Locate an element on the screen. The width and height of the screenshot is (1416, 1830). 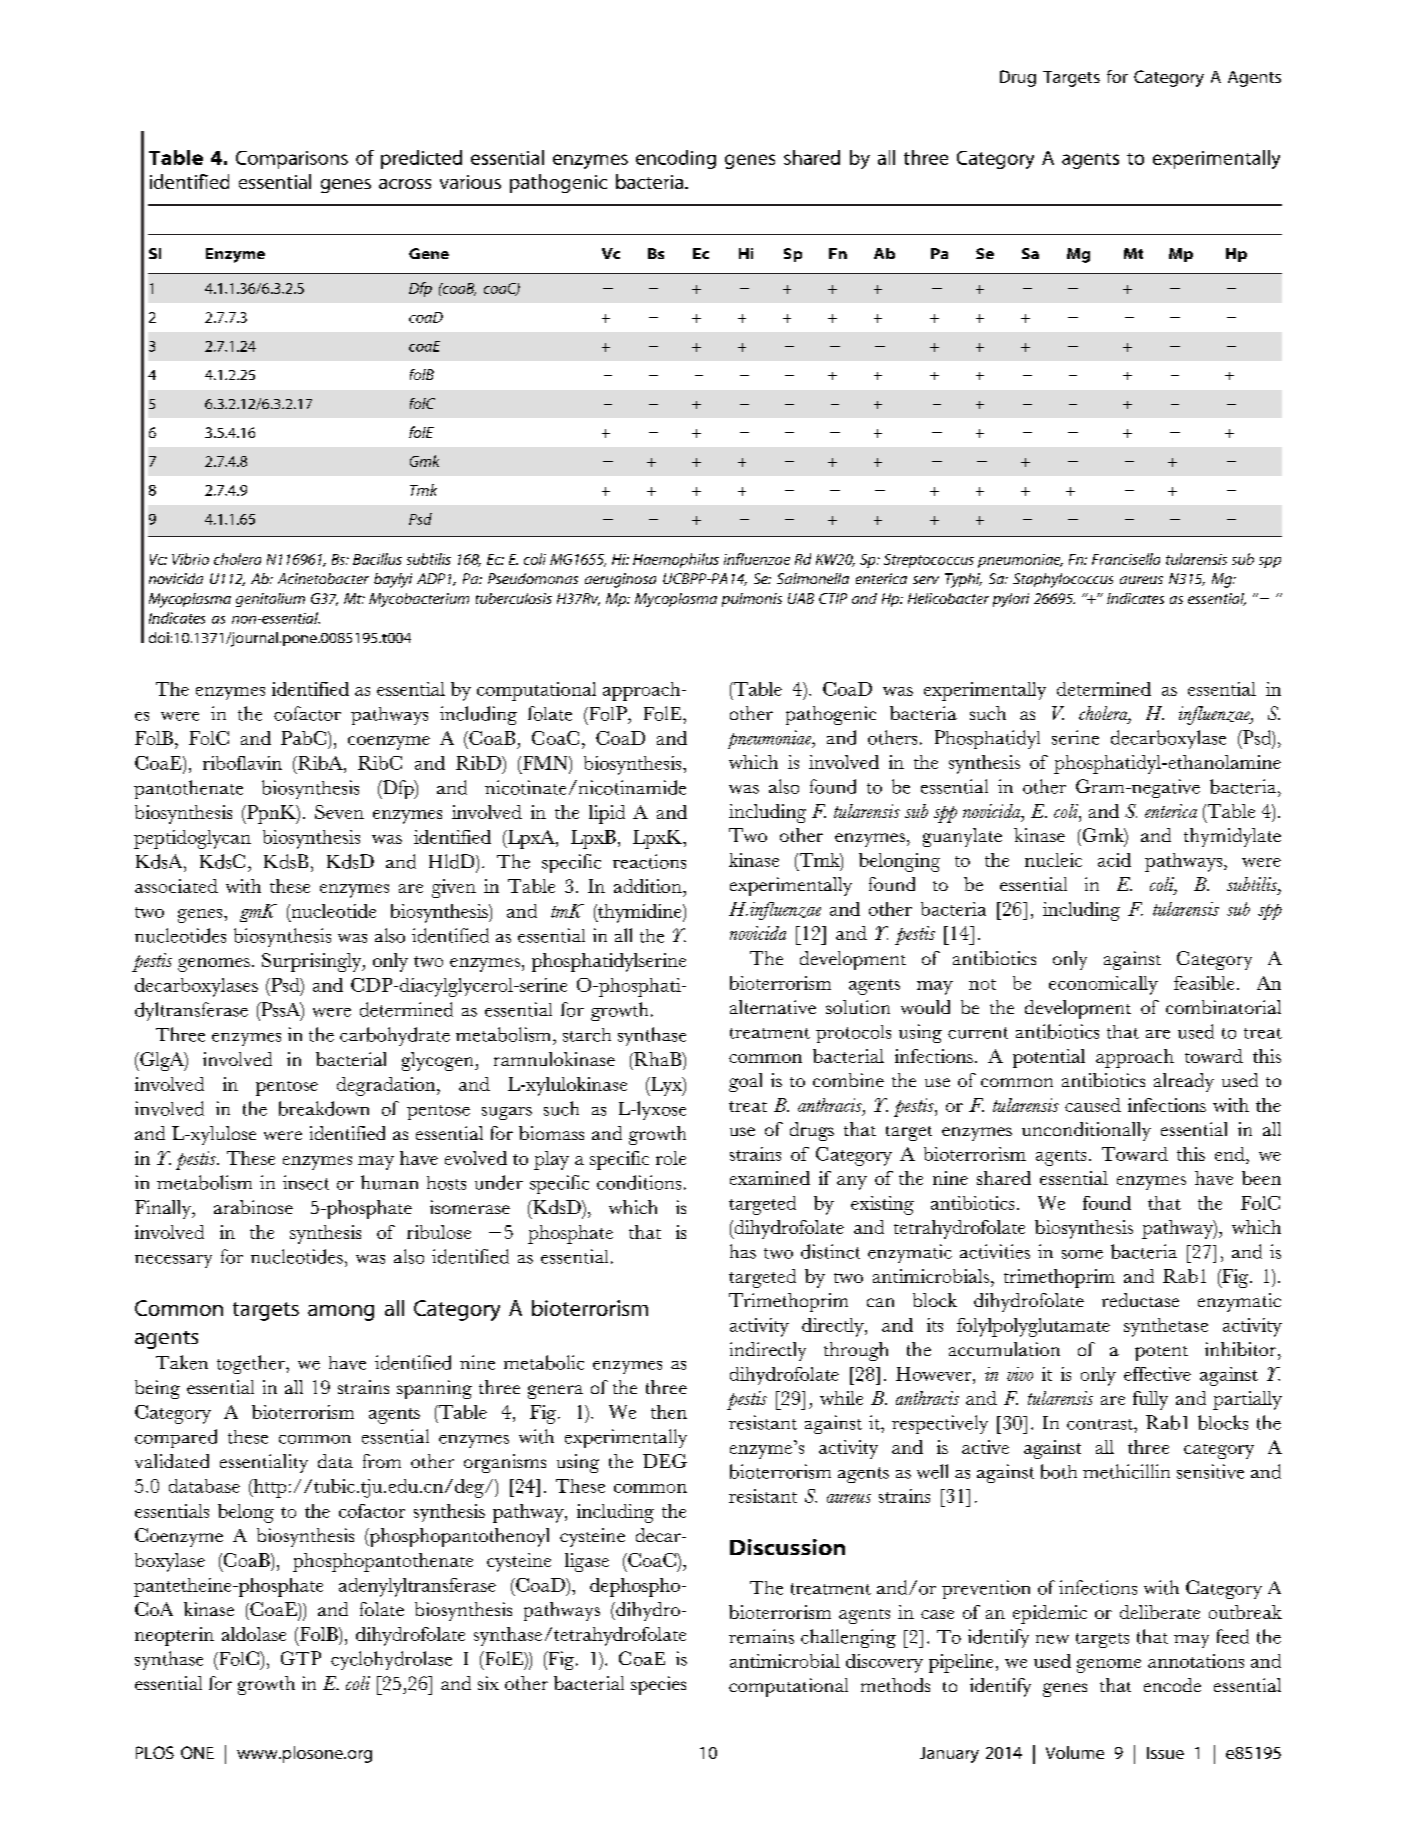
while is located at coordinates (841, 1398).
